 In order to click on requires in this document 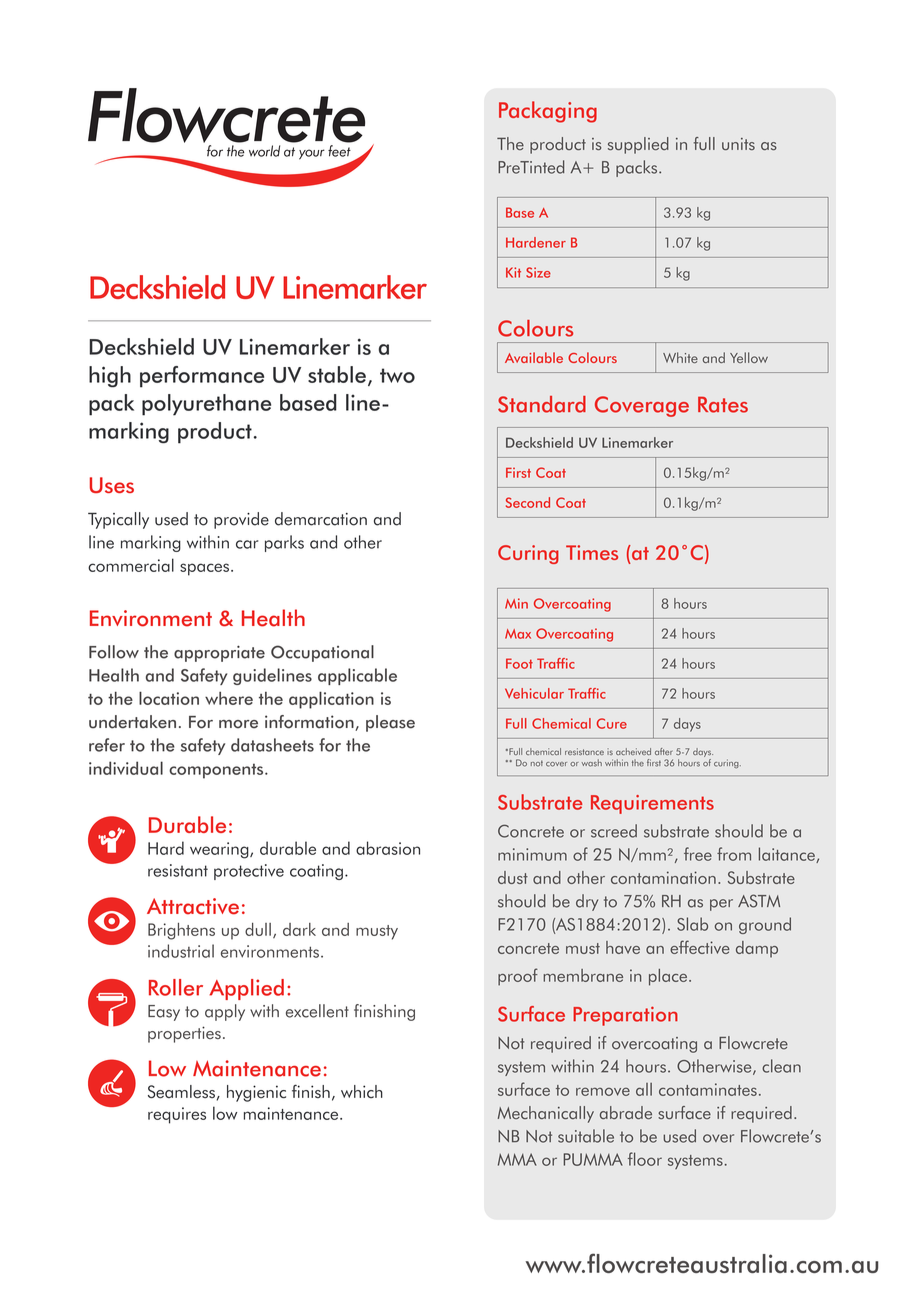, I will do `click(177, 1115)`.
